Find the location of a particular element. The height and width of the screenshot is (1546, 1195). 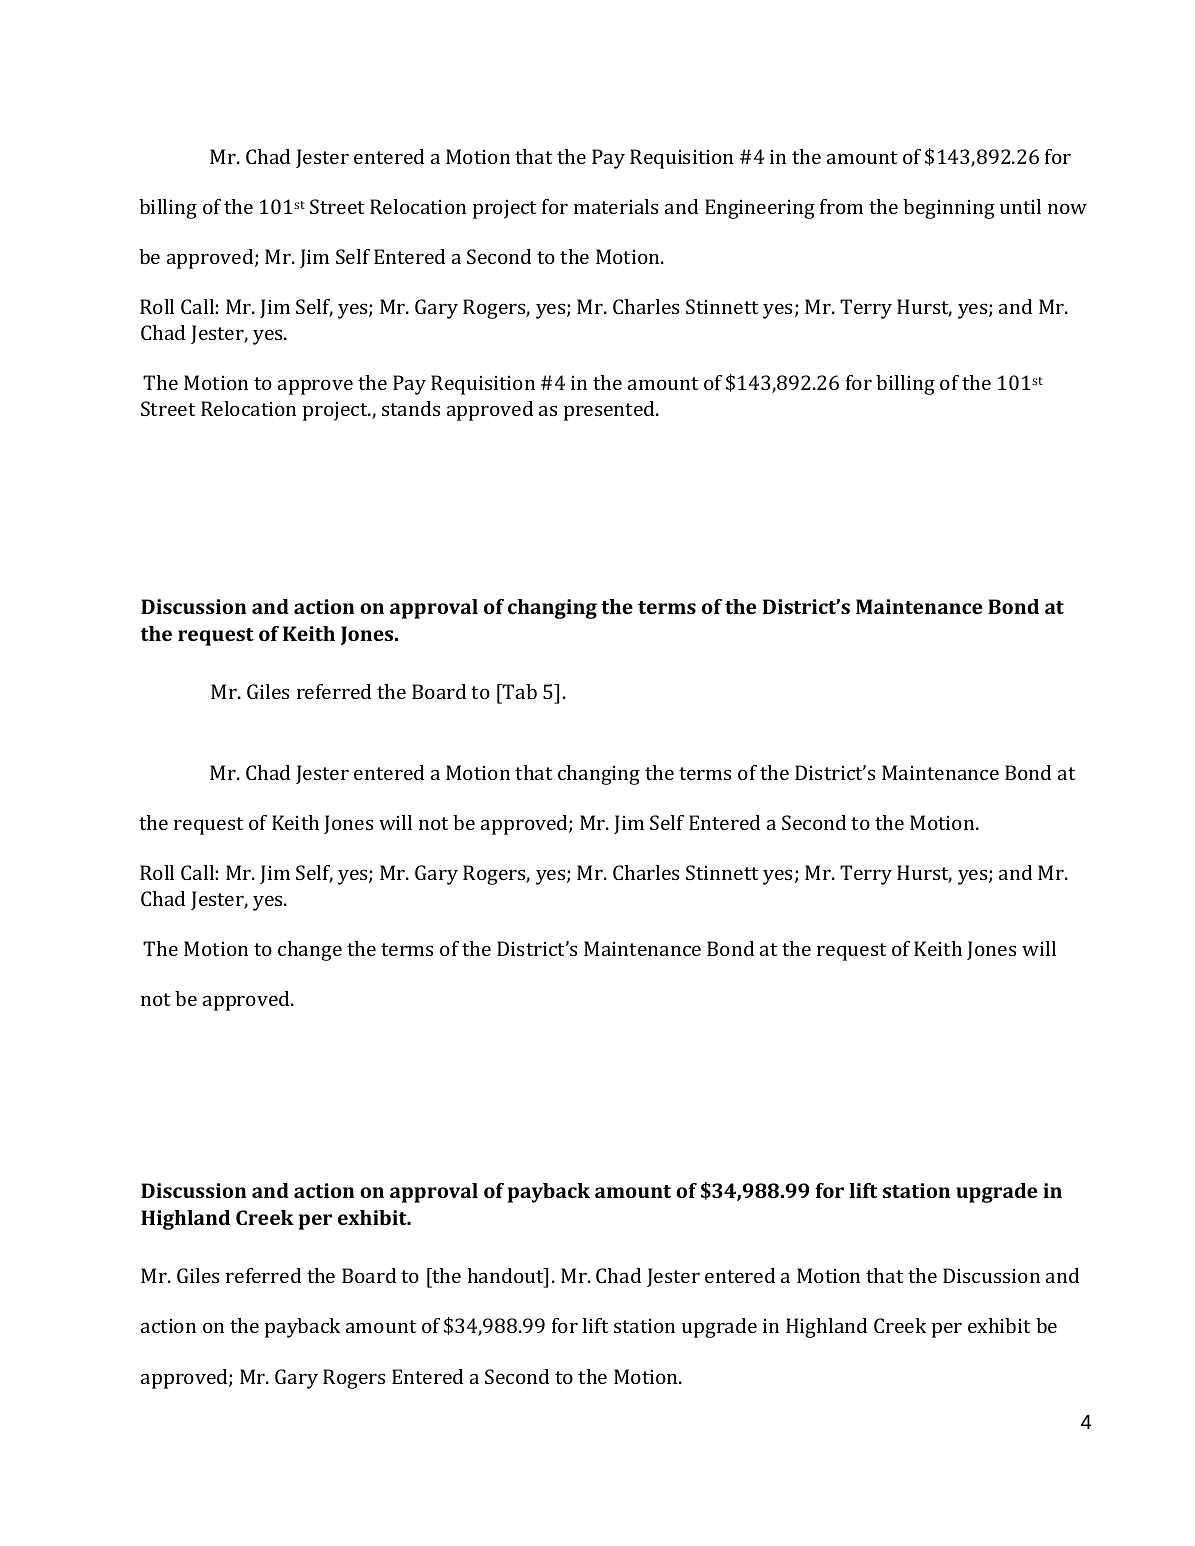

Tab is located at coordinates (519, 691).
